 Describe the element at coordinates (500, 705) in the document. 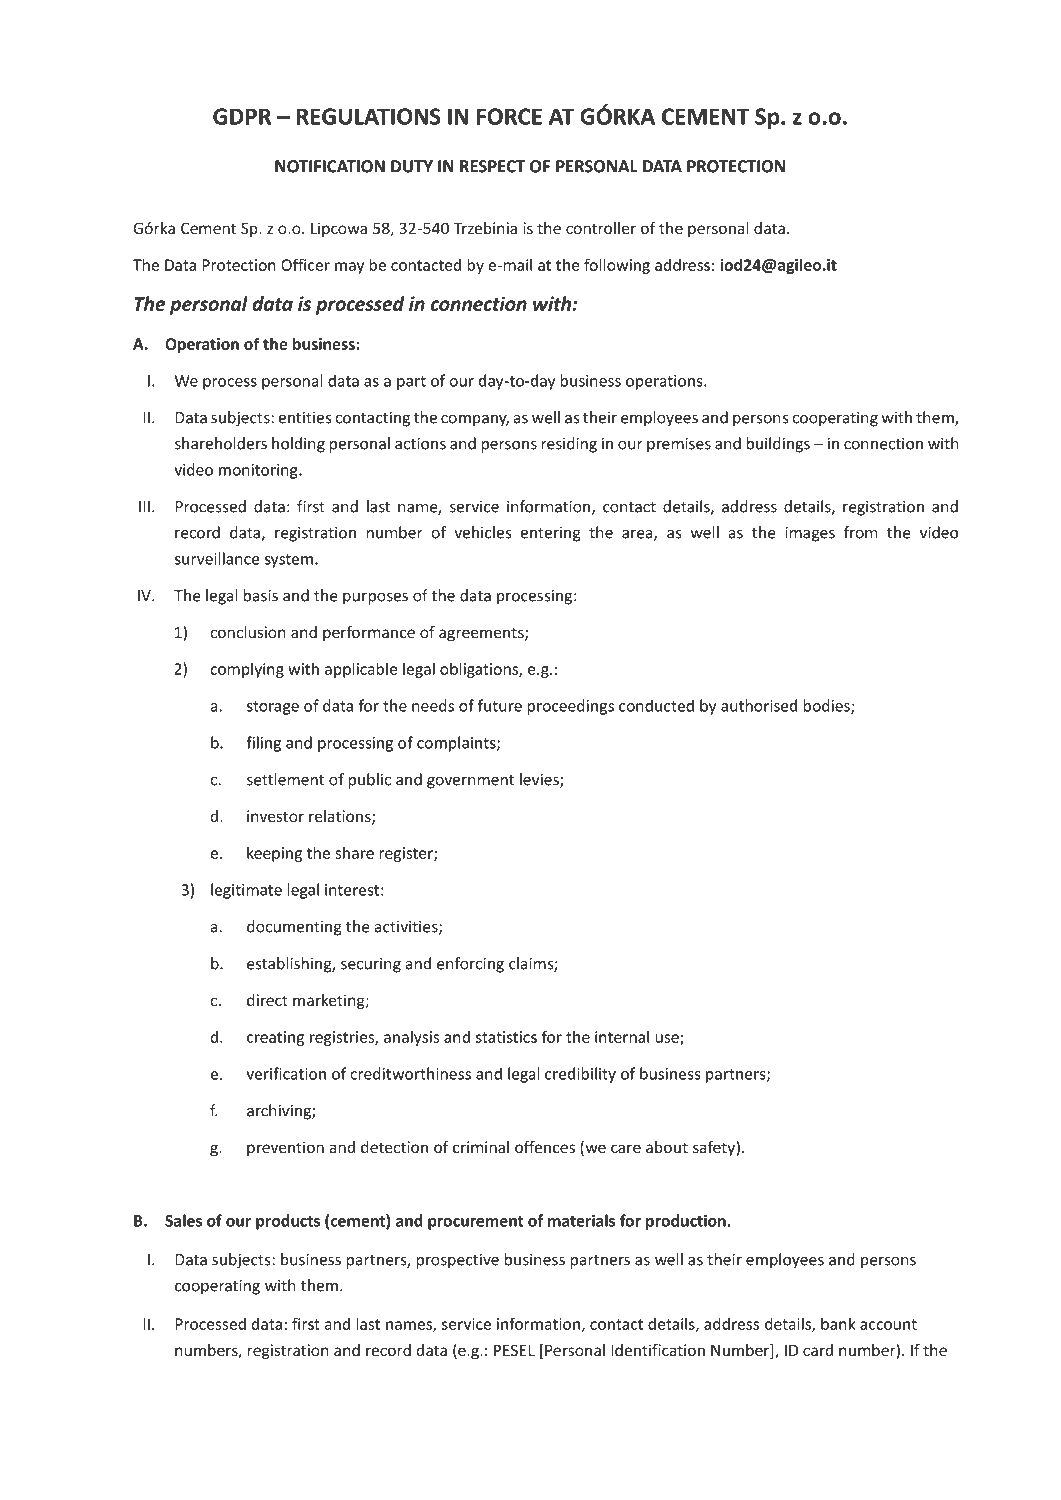

I see `future` at that location.
